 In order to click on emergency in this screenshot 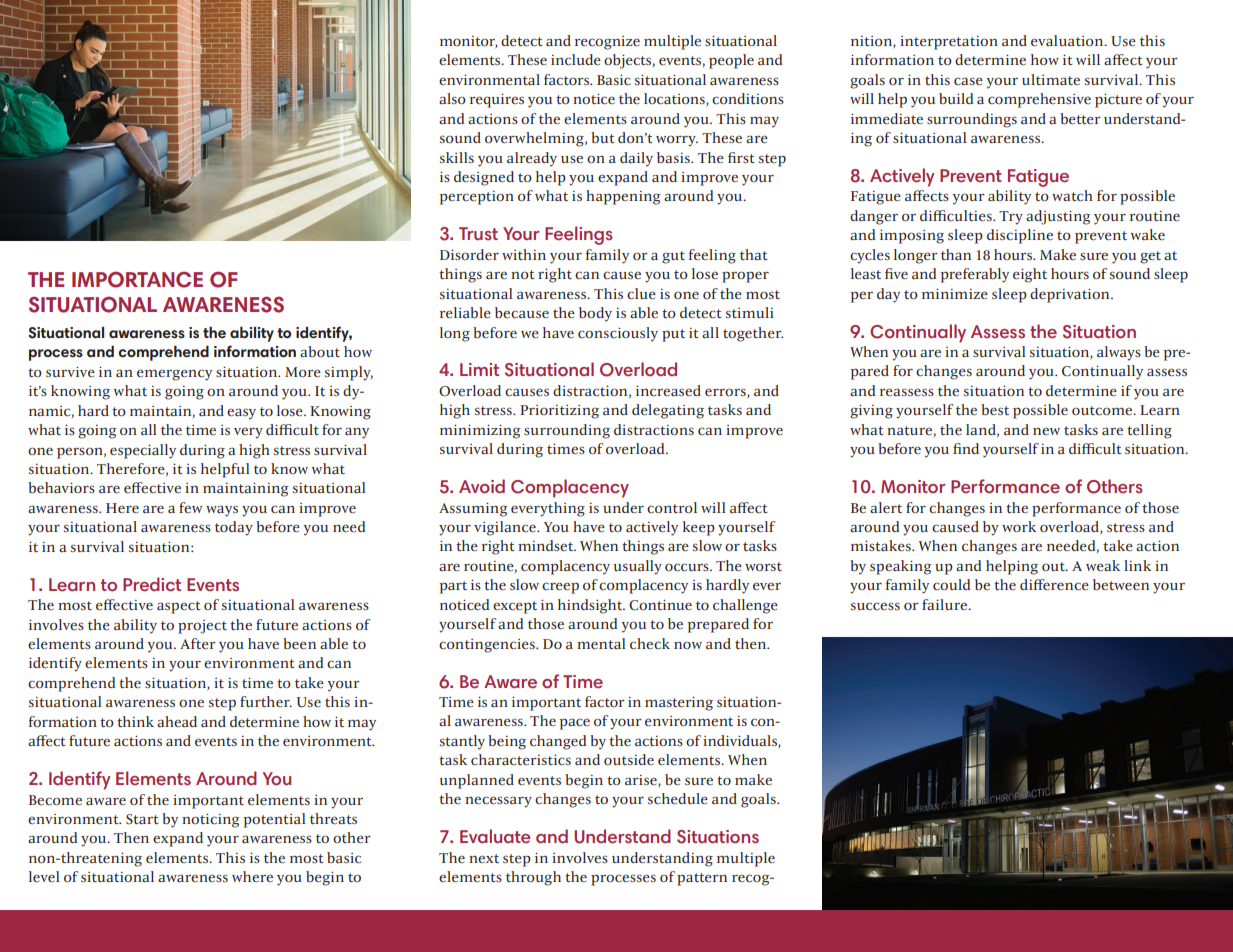, I will do `click(174, 375)`.
